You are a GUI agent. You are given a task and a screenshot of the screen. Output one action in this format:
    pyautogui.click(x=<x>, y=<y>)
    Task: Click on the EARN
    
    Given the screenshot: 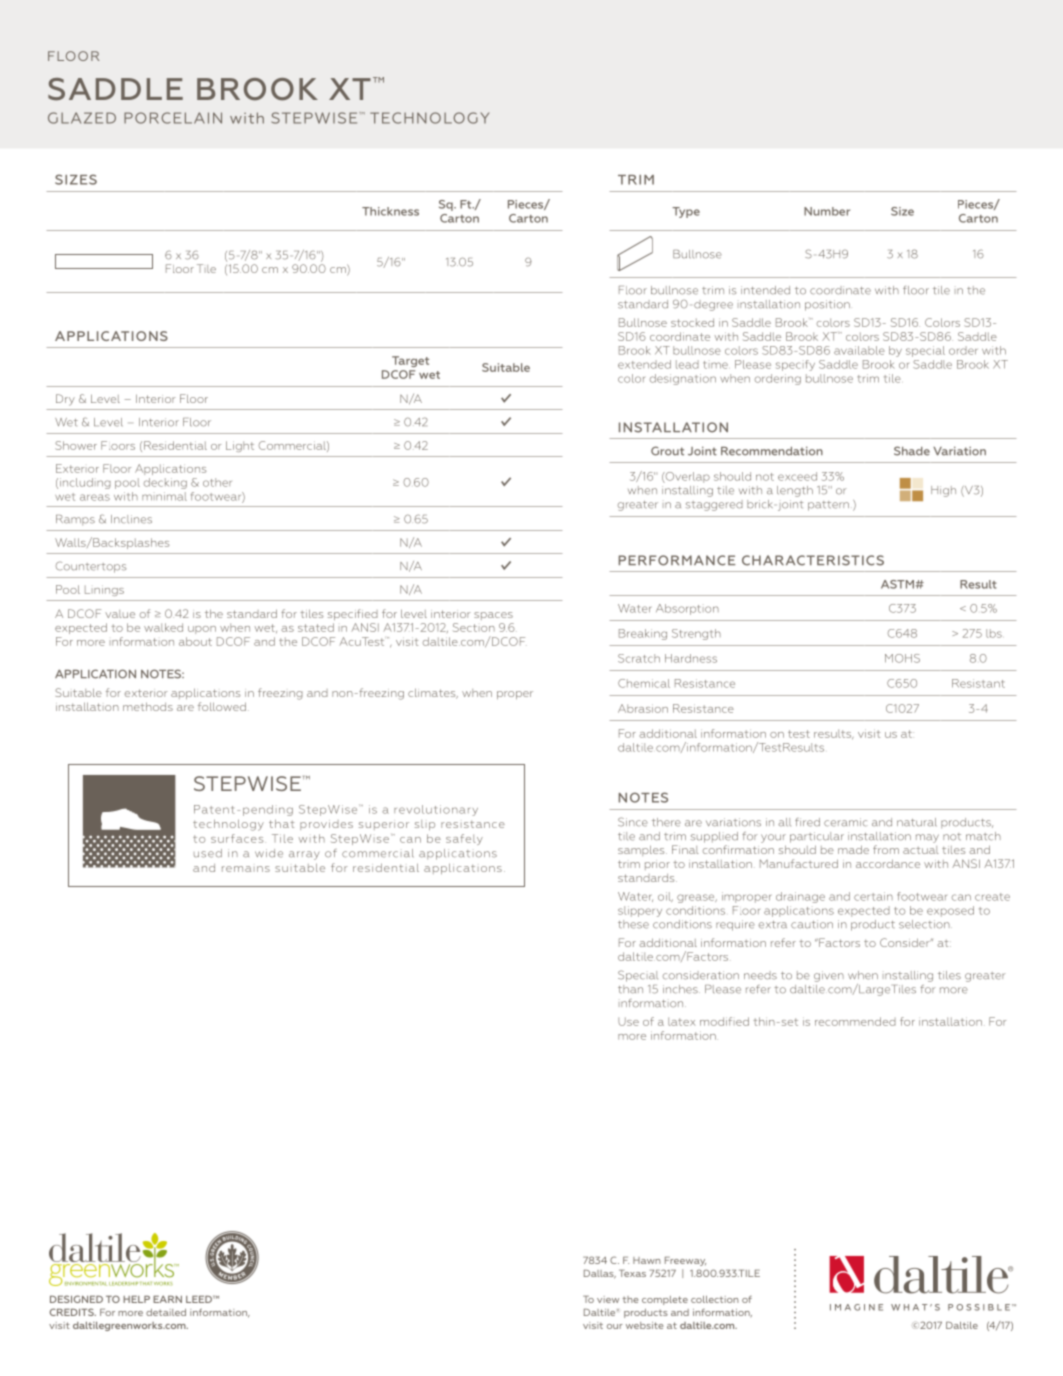 What is the action you would take?
    pyautogui.click(x=167, y=1299)
